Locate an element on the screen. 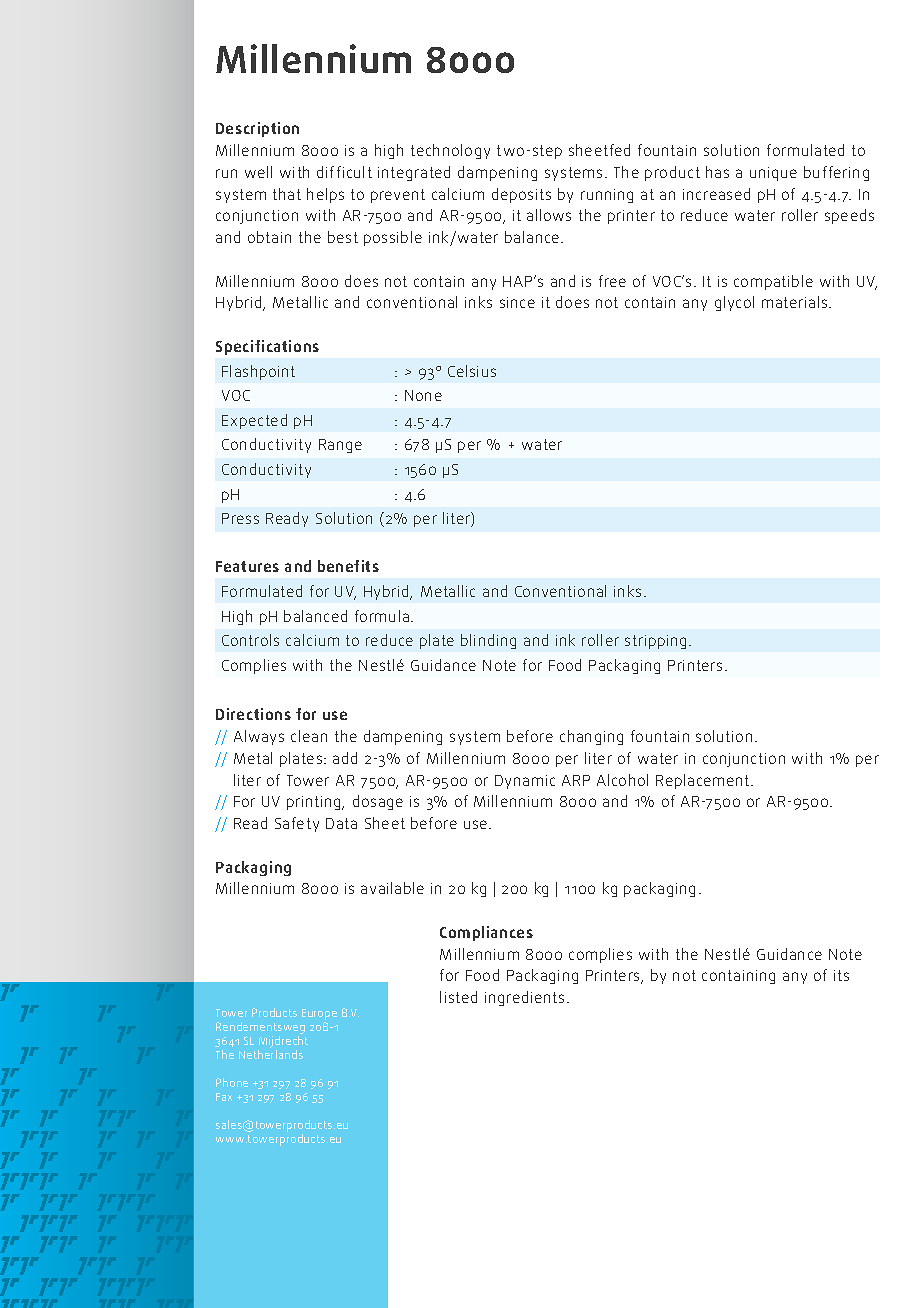 This screenshot has height=1308, width=924. deposits is located at coordinates (521, 195).
